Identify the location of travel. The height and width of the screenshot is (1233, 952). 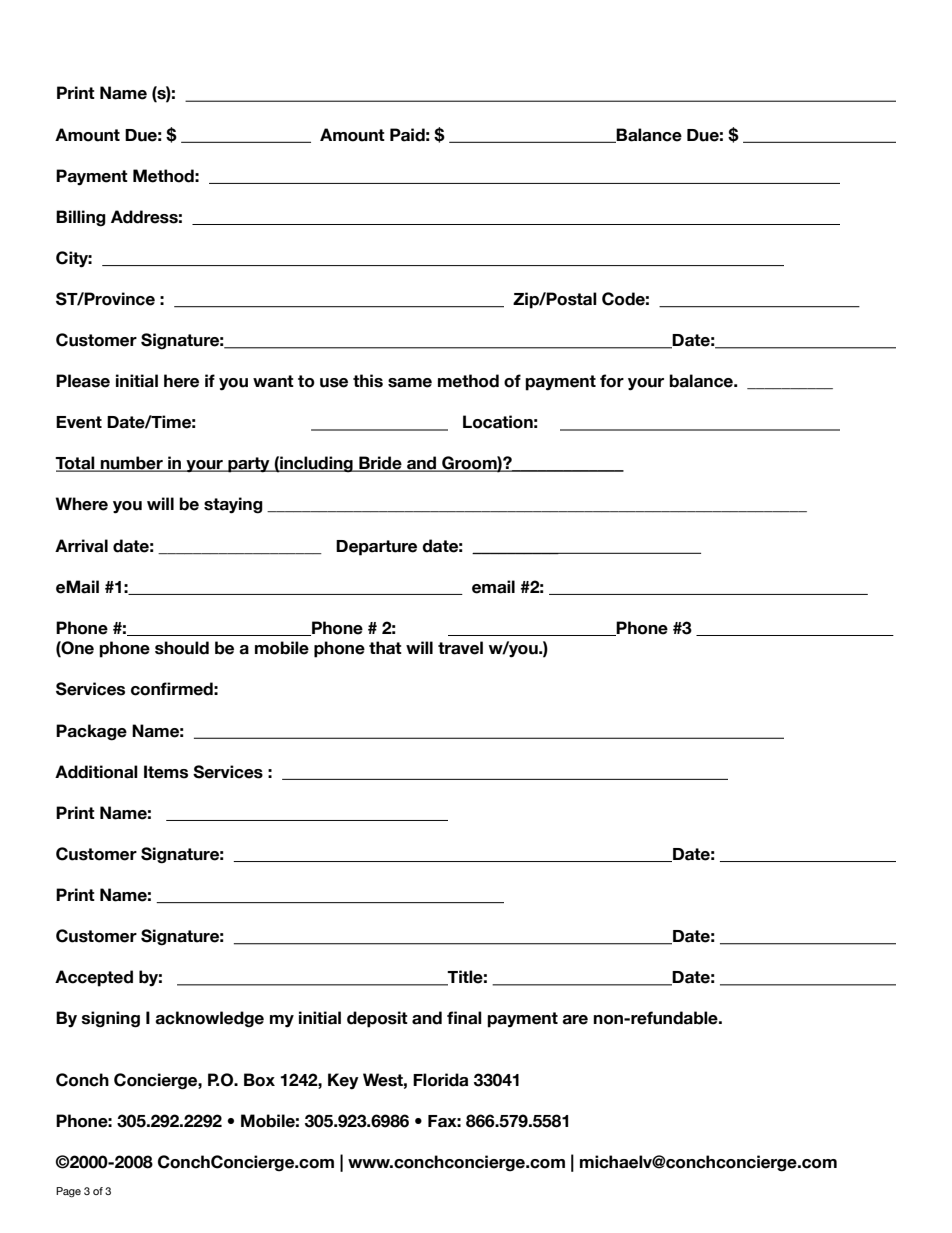
(460, 648).
